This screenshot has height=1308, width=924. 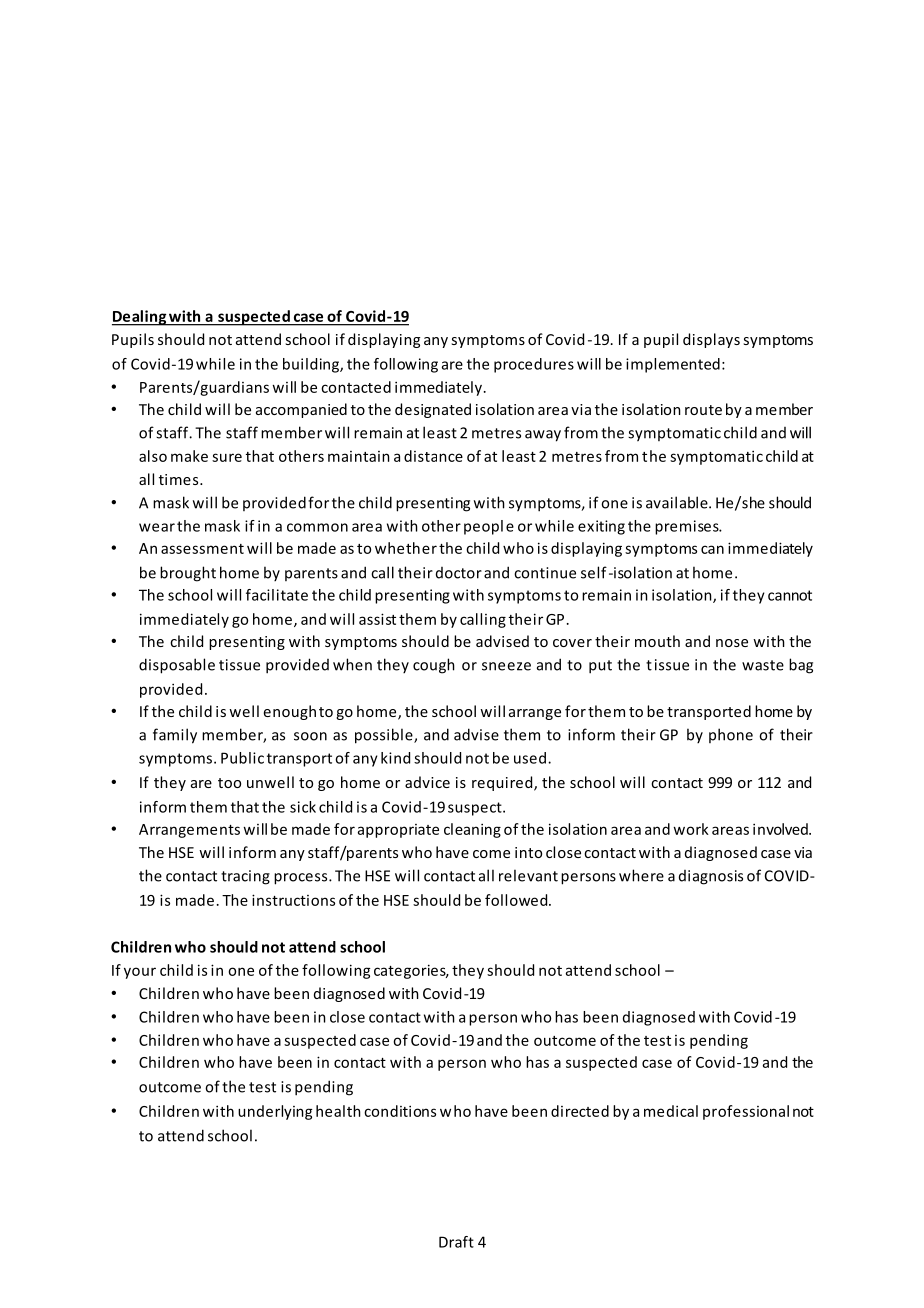 I want to click on too, so click(x=229, y=783).
